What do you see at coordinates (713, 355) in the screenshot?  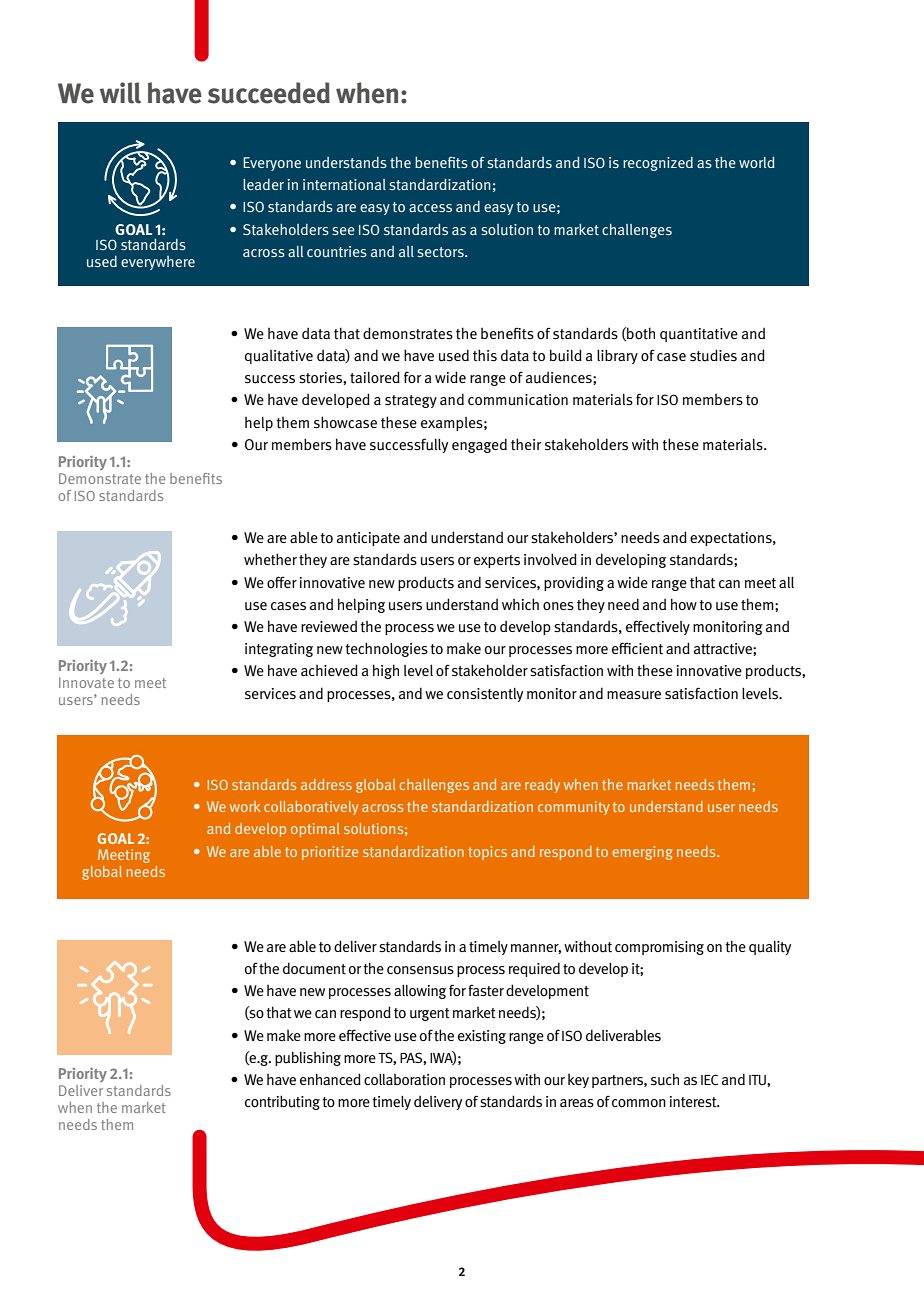 I see `studies` at bounding box center [713, 355].
